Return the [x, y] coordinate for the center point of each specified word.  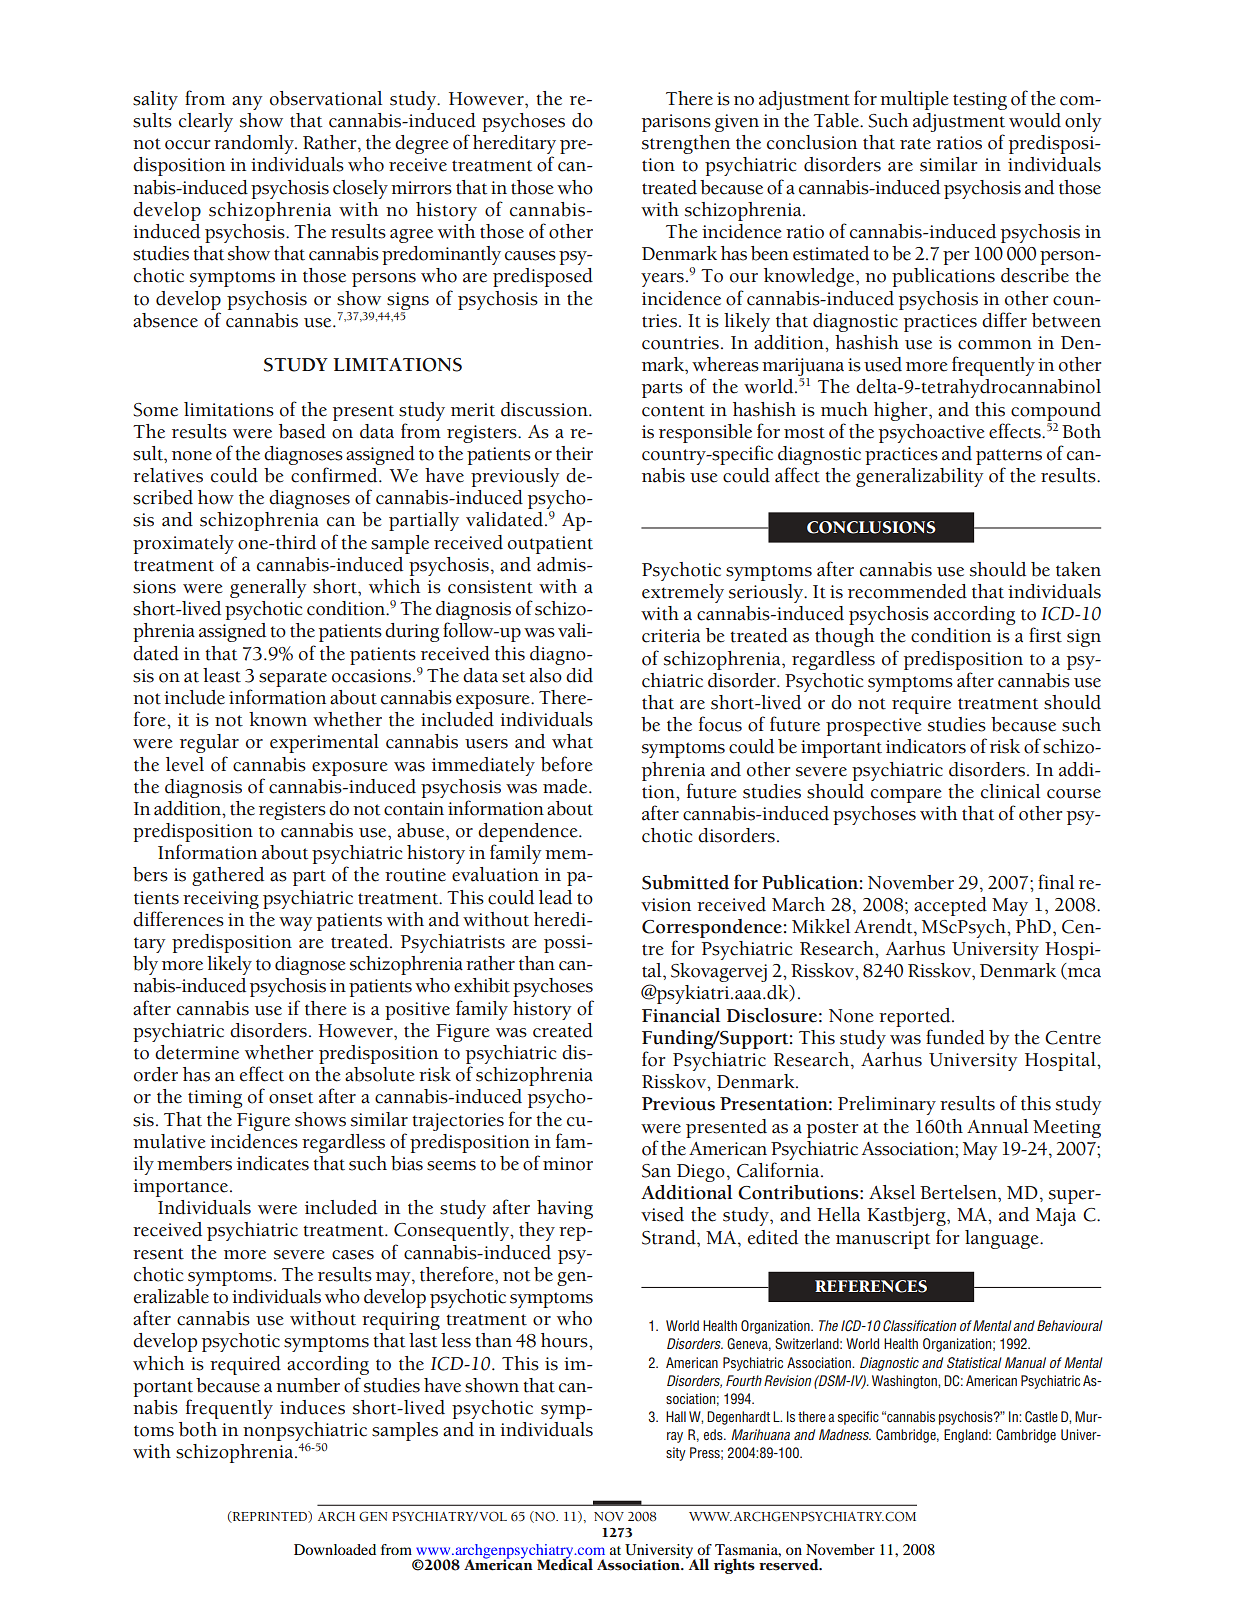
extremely [683, 593]
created [563, 1030]
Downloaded [335, 1549]
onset [291, 1098]
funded [955, 1037]
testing [980, 101]
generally [268, 588]
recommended [907, 591]
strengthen [686, 144]
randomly [255, 144]
